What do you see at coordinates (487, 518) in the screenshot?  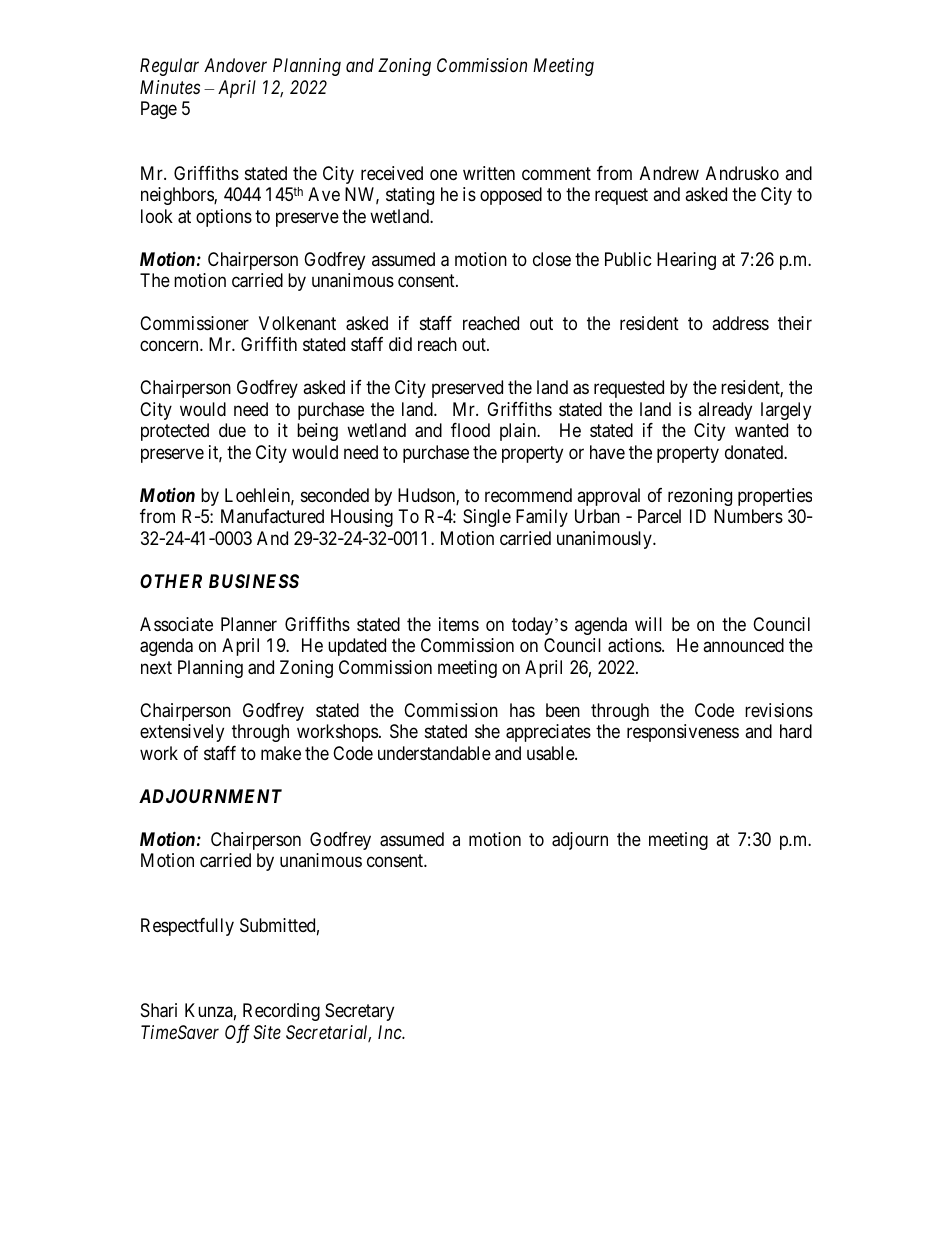 I see `Single` at bounding box center [487, 518].
